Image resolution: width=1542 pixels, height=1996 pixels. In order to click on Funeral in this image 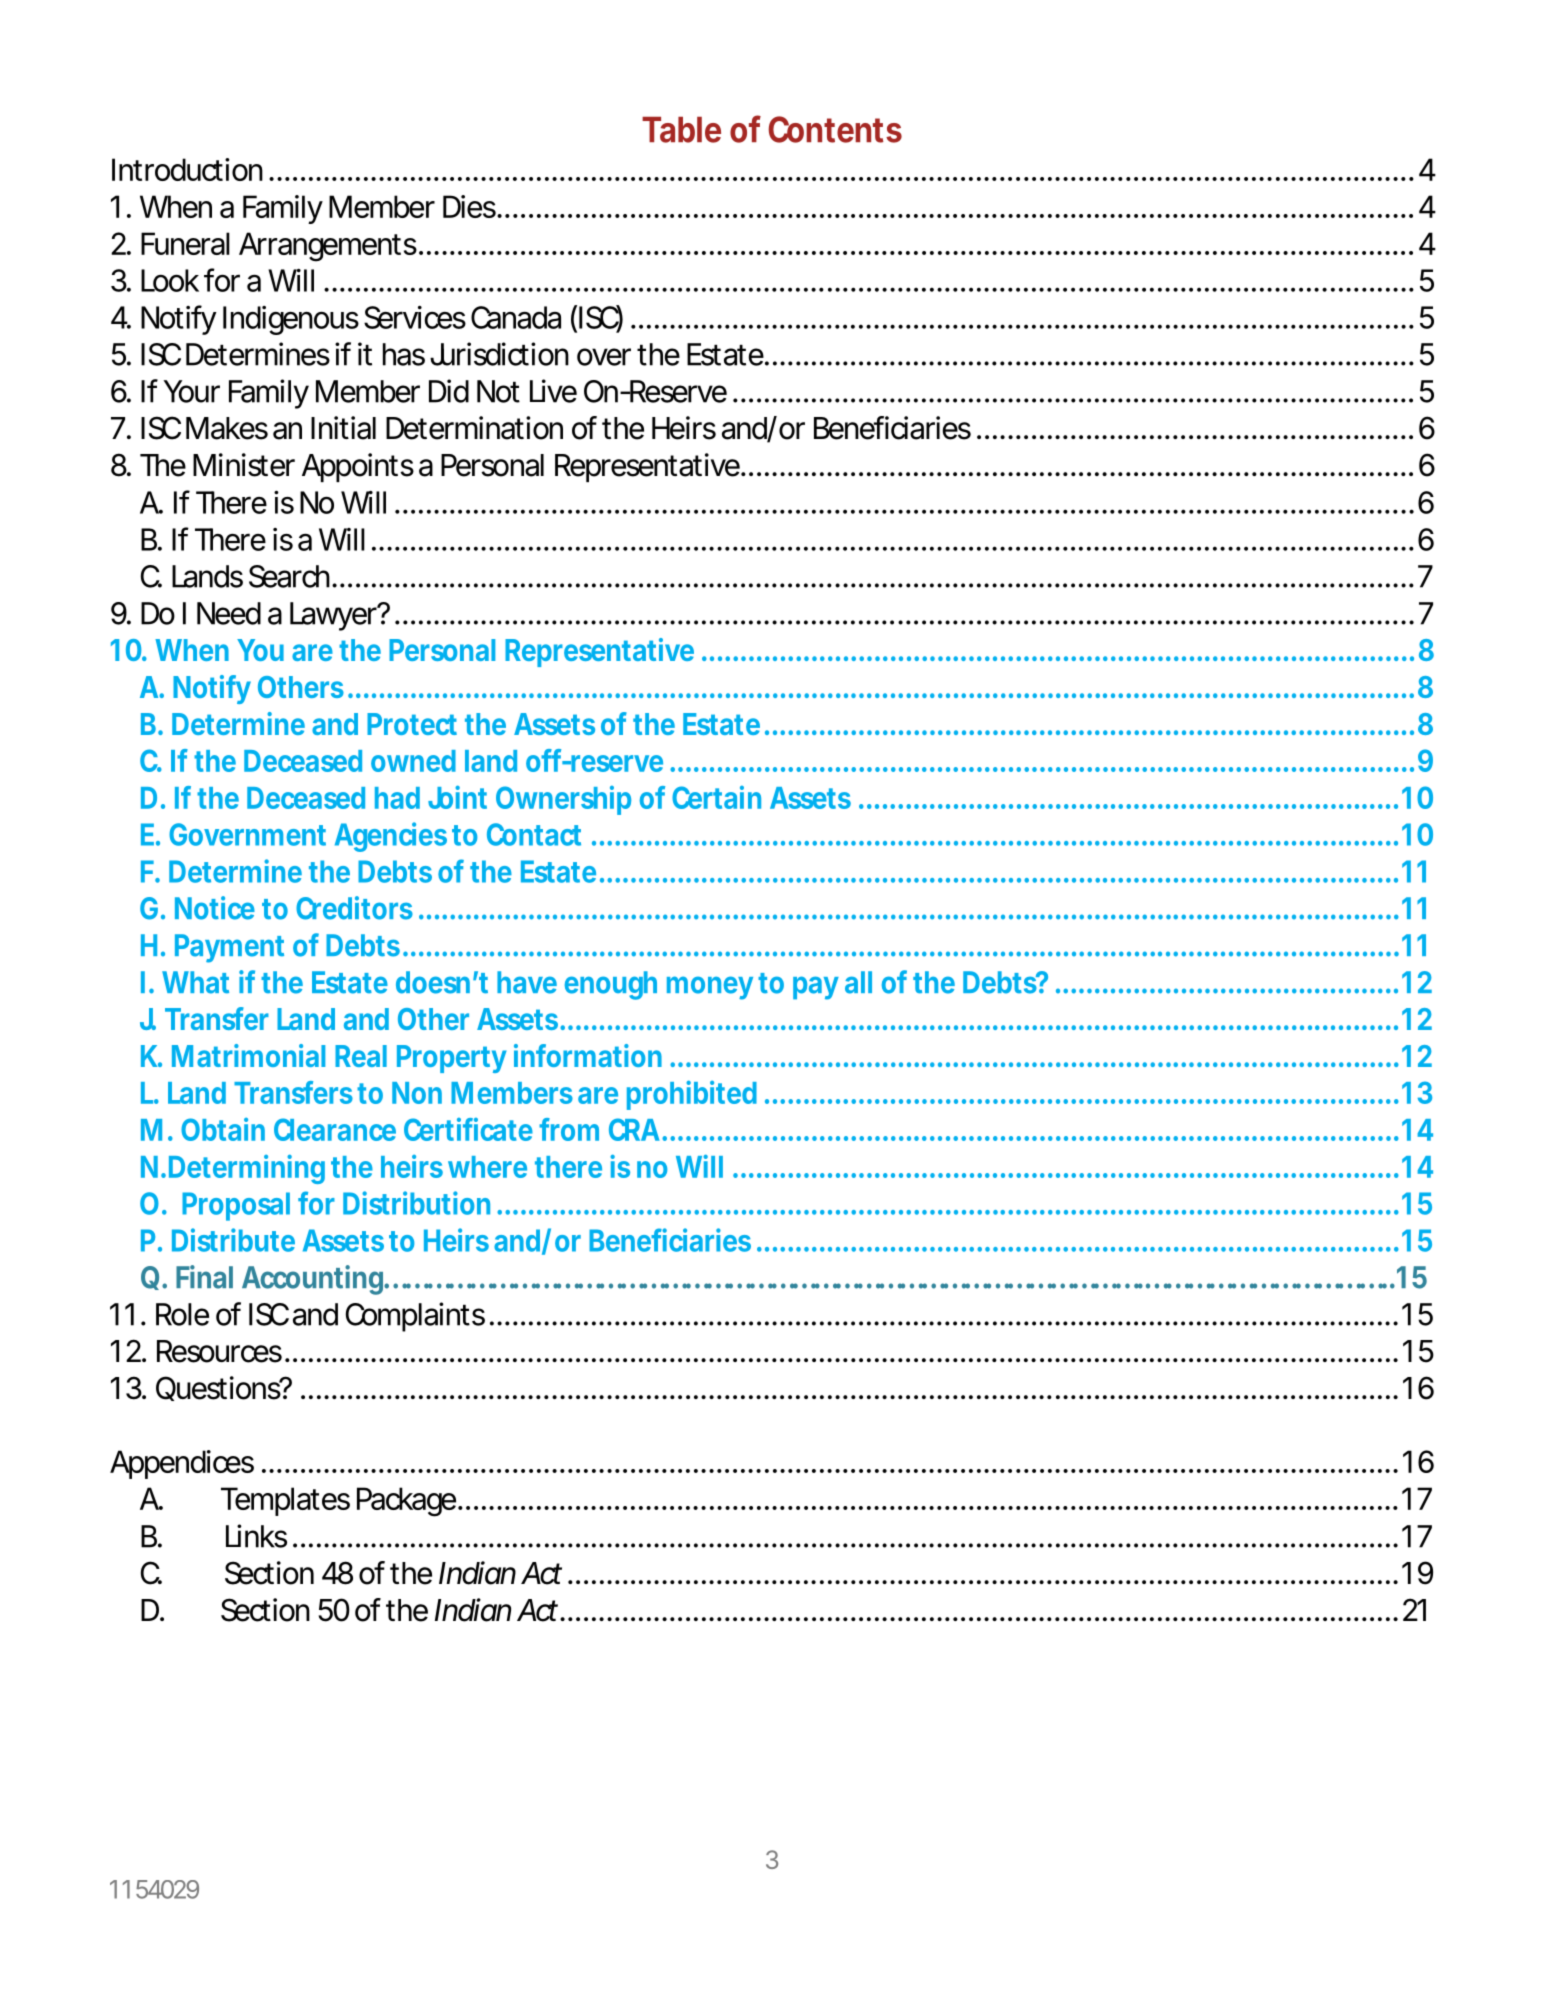, I will do `click(185, 243)`.
